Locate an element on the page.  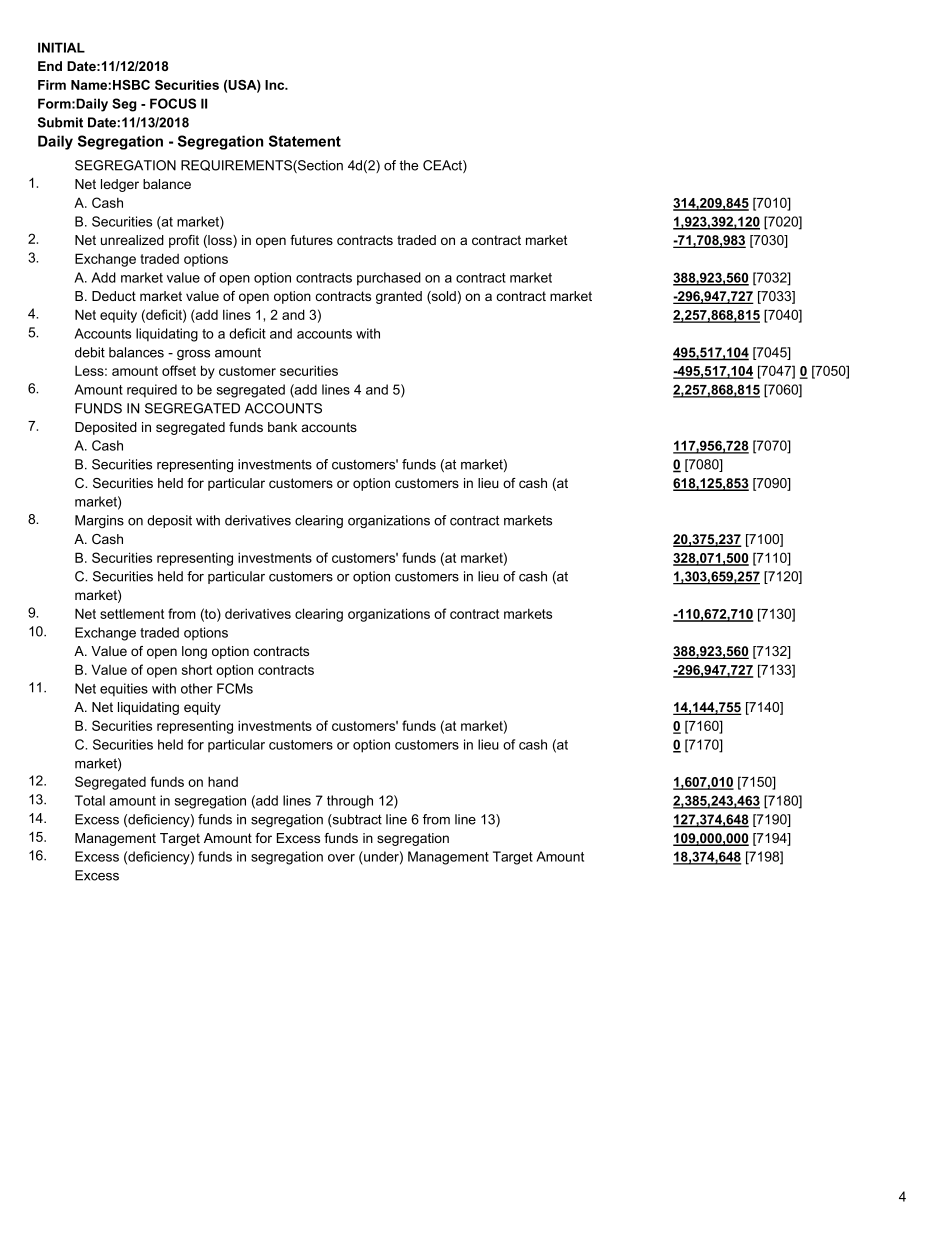
Total is located at coordinates (90, 800).
